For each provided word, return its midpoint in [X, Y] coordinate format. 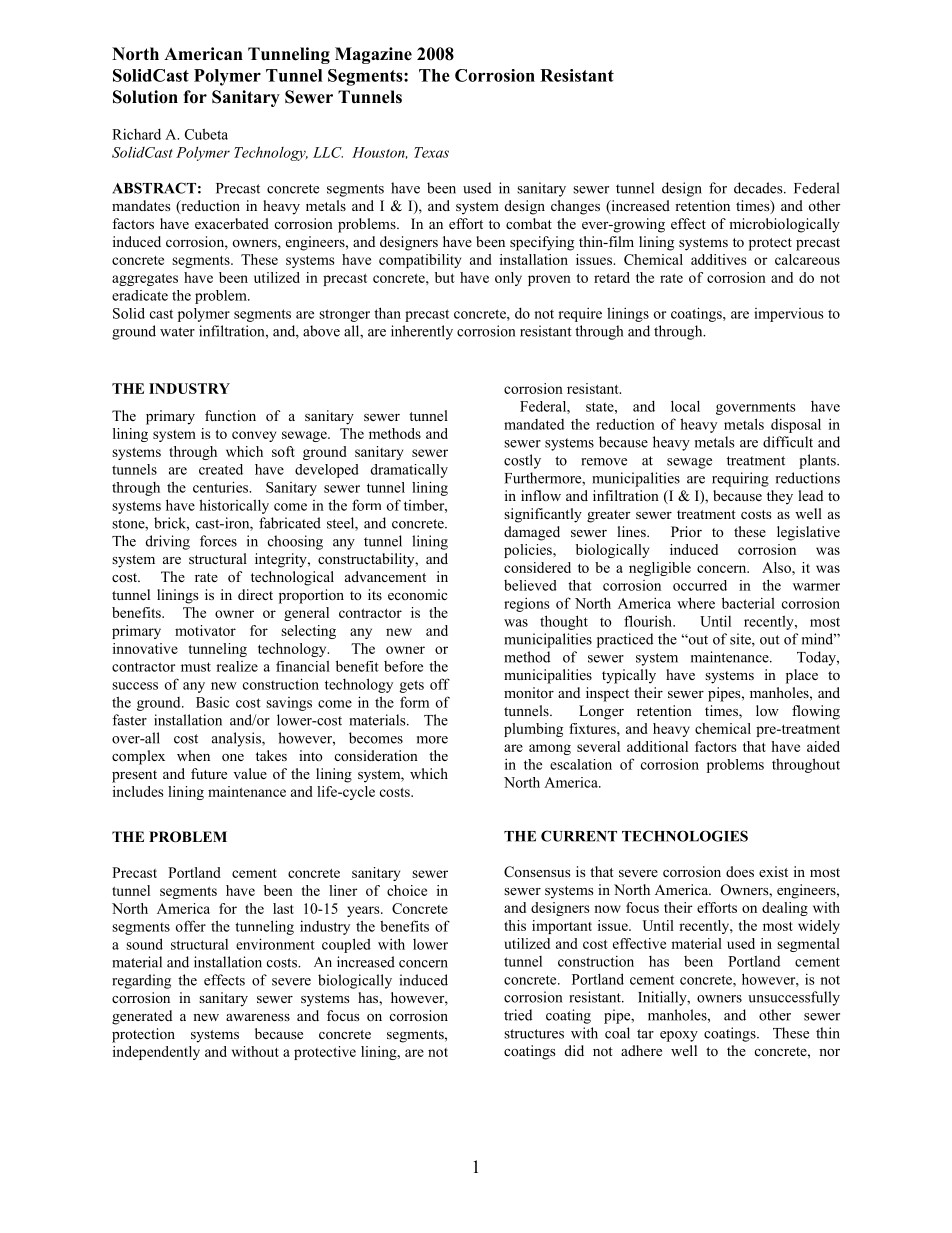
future [209, 773]
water [177, 332]
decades [759, 188]
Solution [145, 97]
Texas [431, 152]
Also [777, 567]
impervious [789, 315]
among [550, 749]
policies [529, 551]
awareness [258, 1017]
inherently [422, 332]
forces [218, 541]
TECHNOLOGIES [685, 836]
